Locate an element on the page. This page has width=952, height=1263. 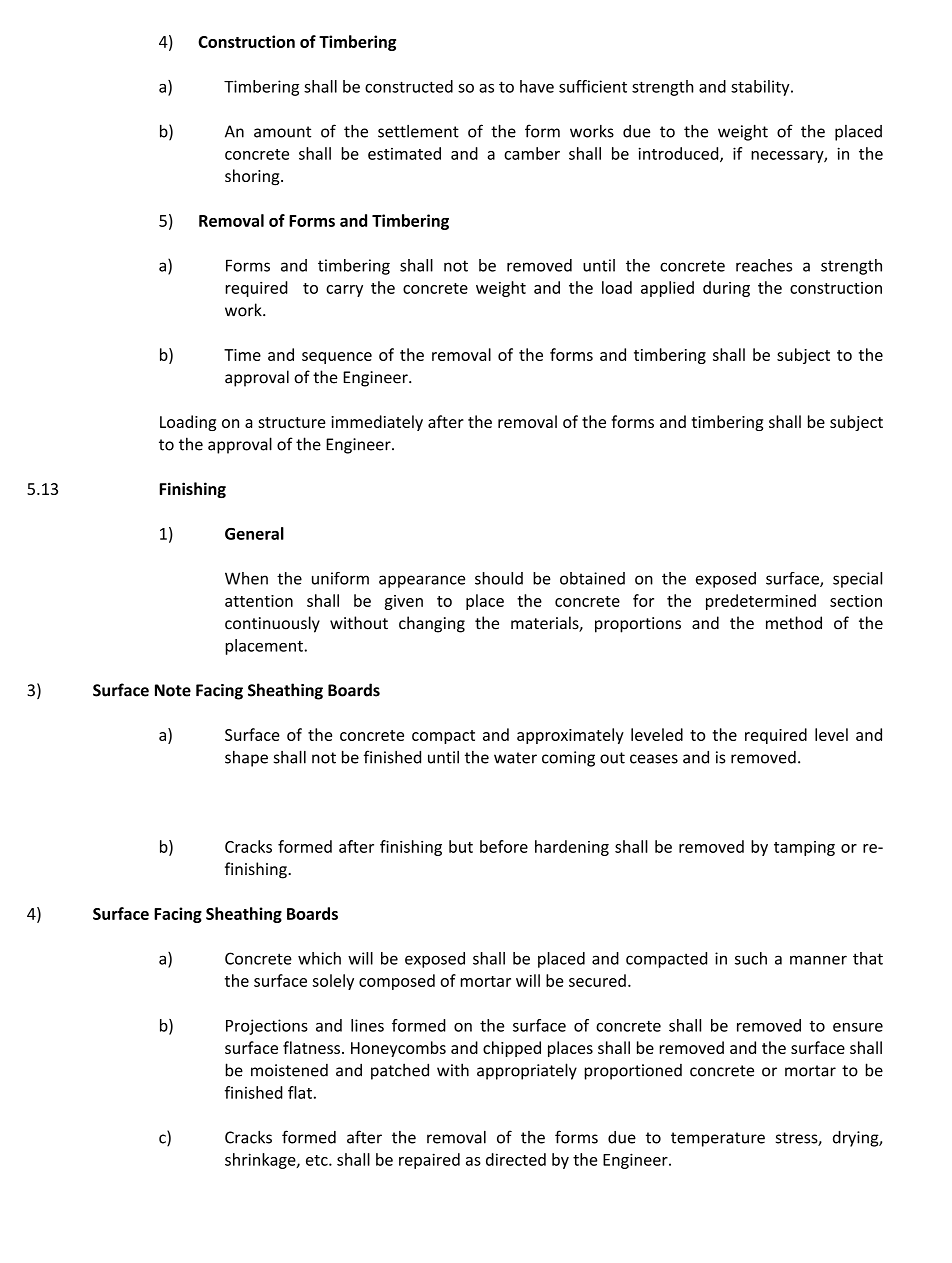
directed is located at coordinates (516, 1159).
